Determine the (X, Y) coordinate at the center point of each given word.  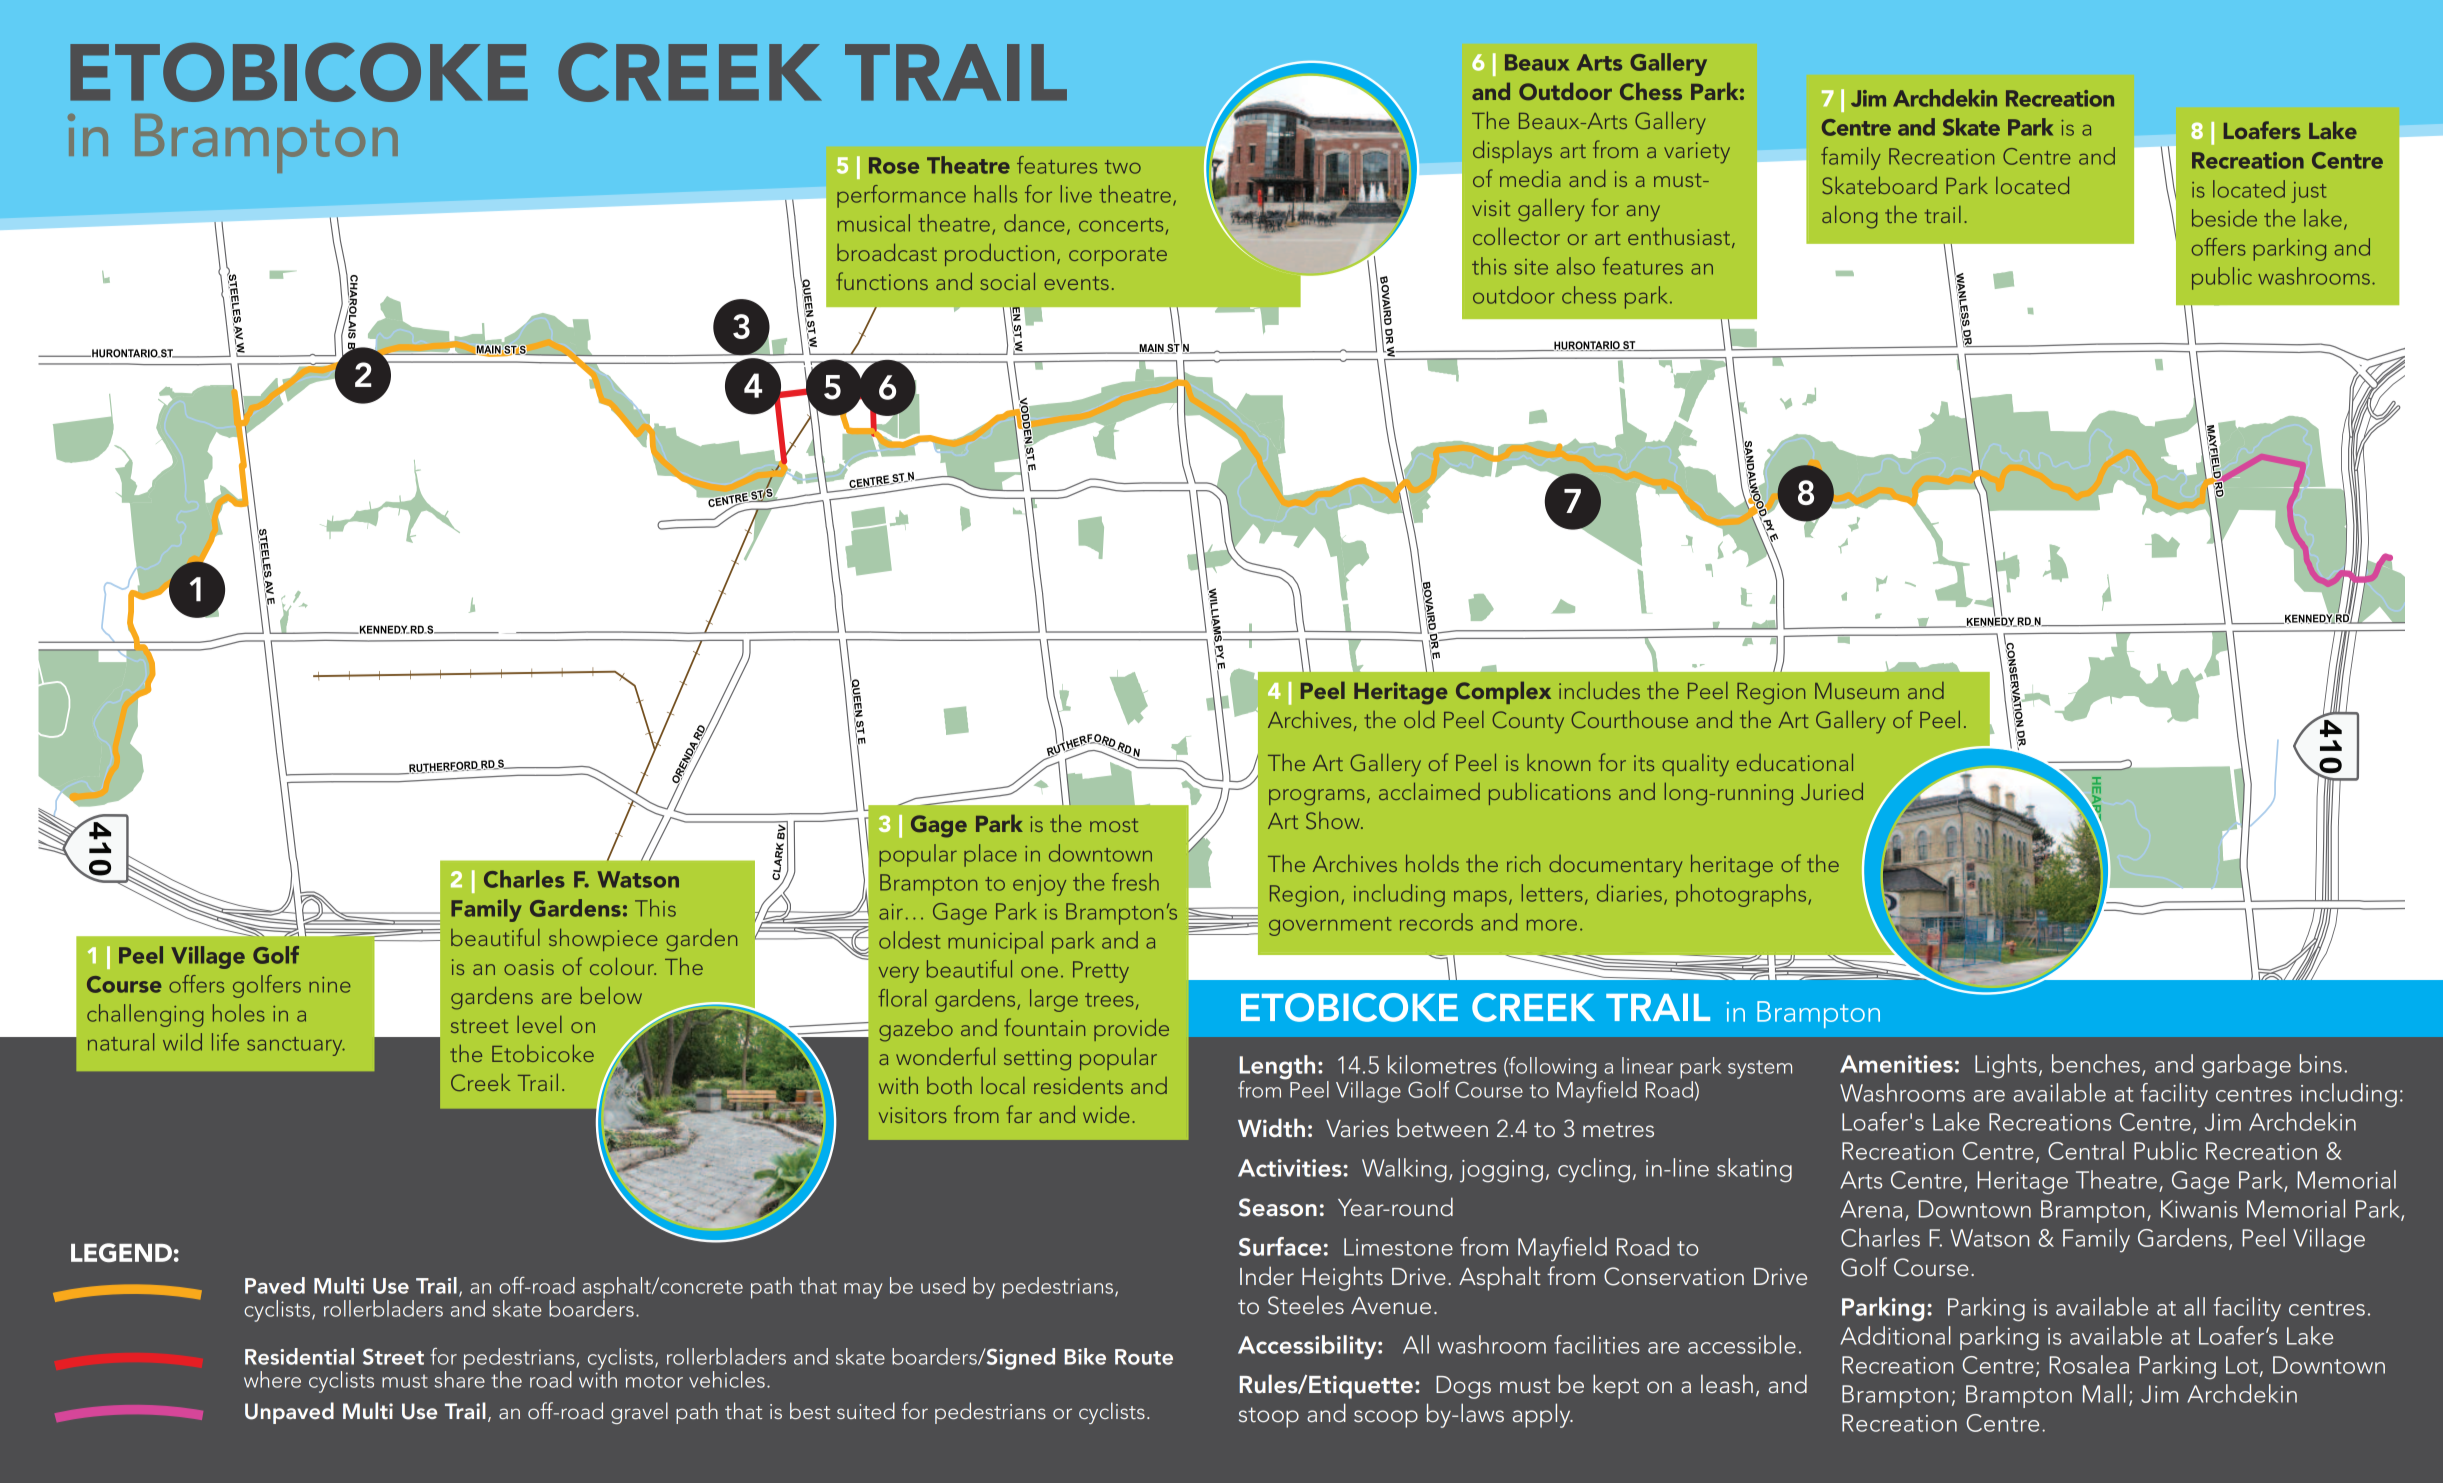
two (1123, 167)
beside (2224, 218)
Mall (2104, 1393)
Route (1144, 1357)
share (460, 1378)
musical (874, 223)
